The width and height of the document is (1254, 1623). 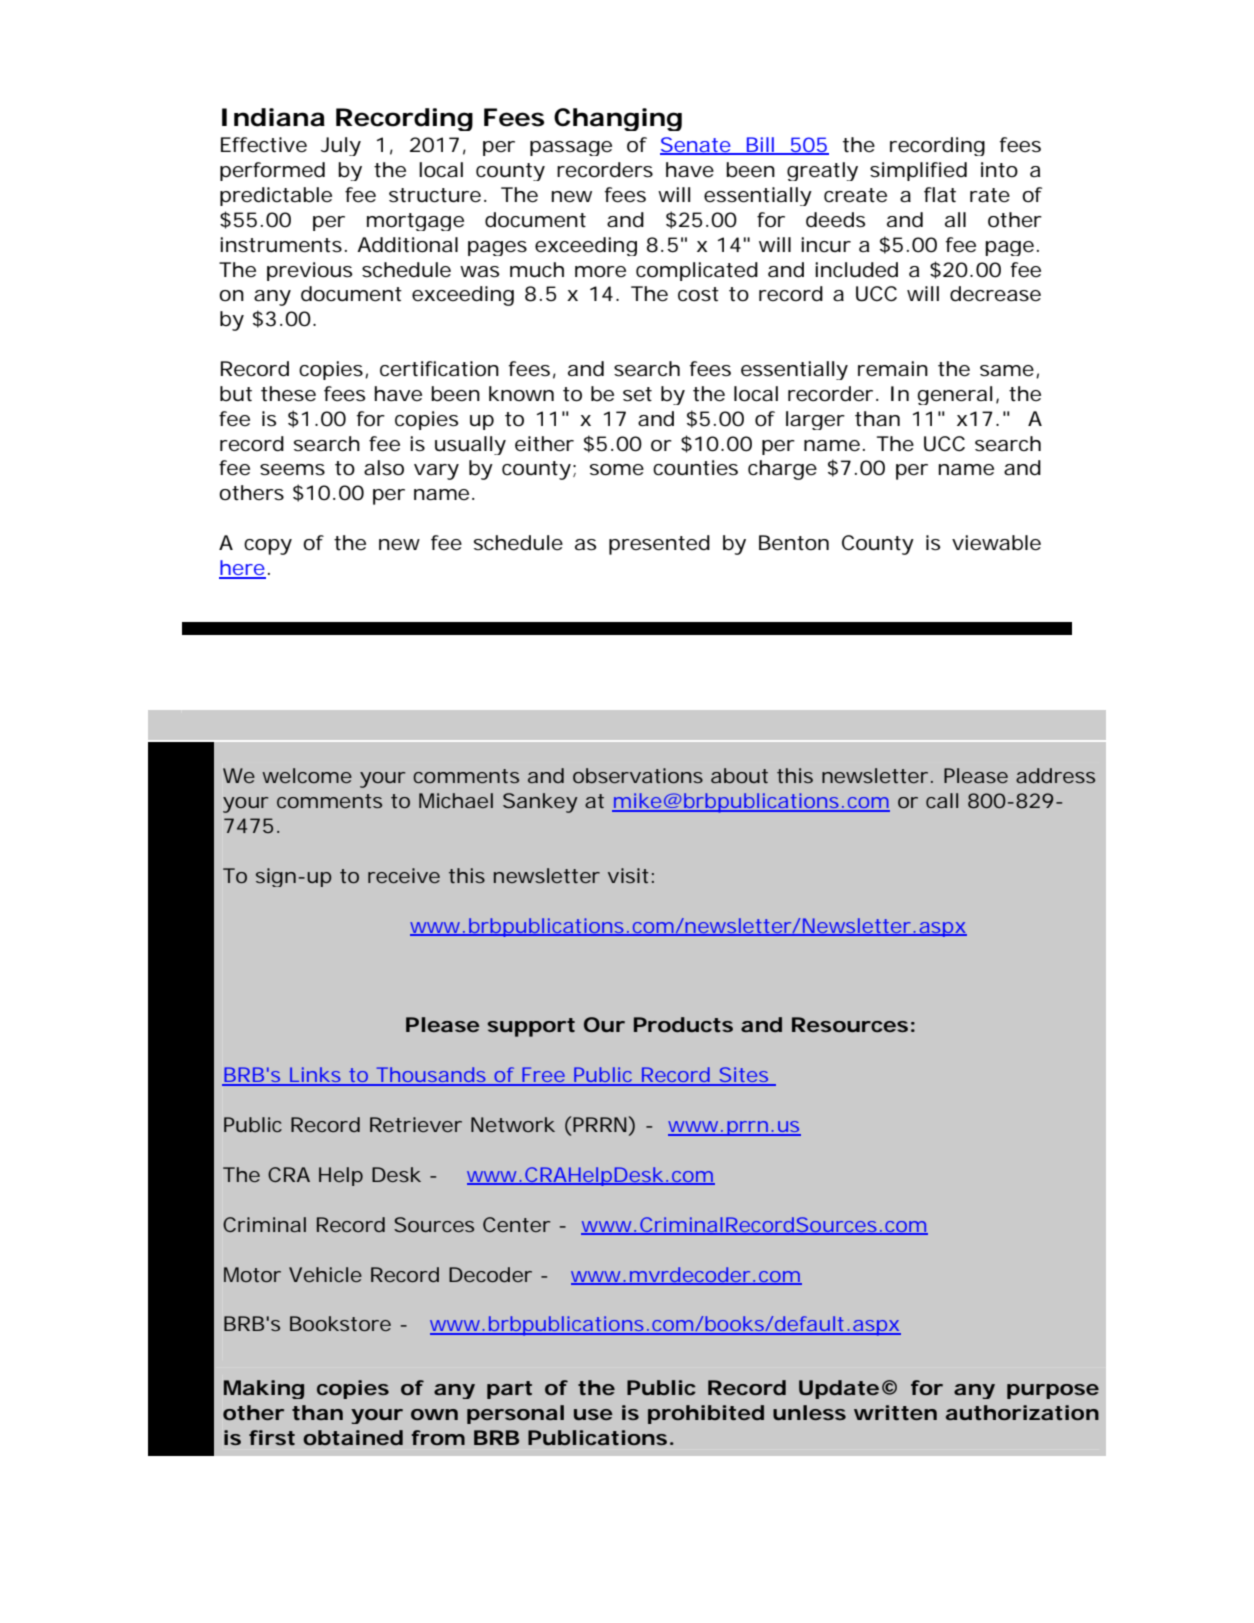 What do you see at coordinates (1053, 1391) in the document?
I see `purpose` at bounding box center [1053, 1391].
